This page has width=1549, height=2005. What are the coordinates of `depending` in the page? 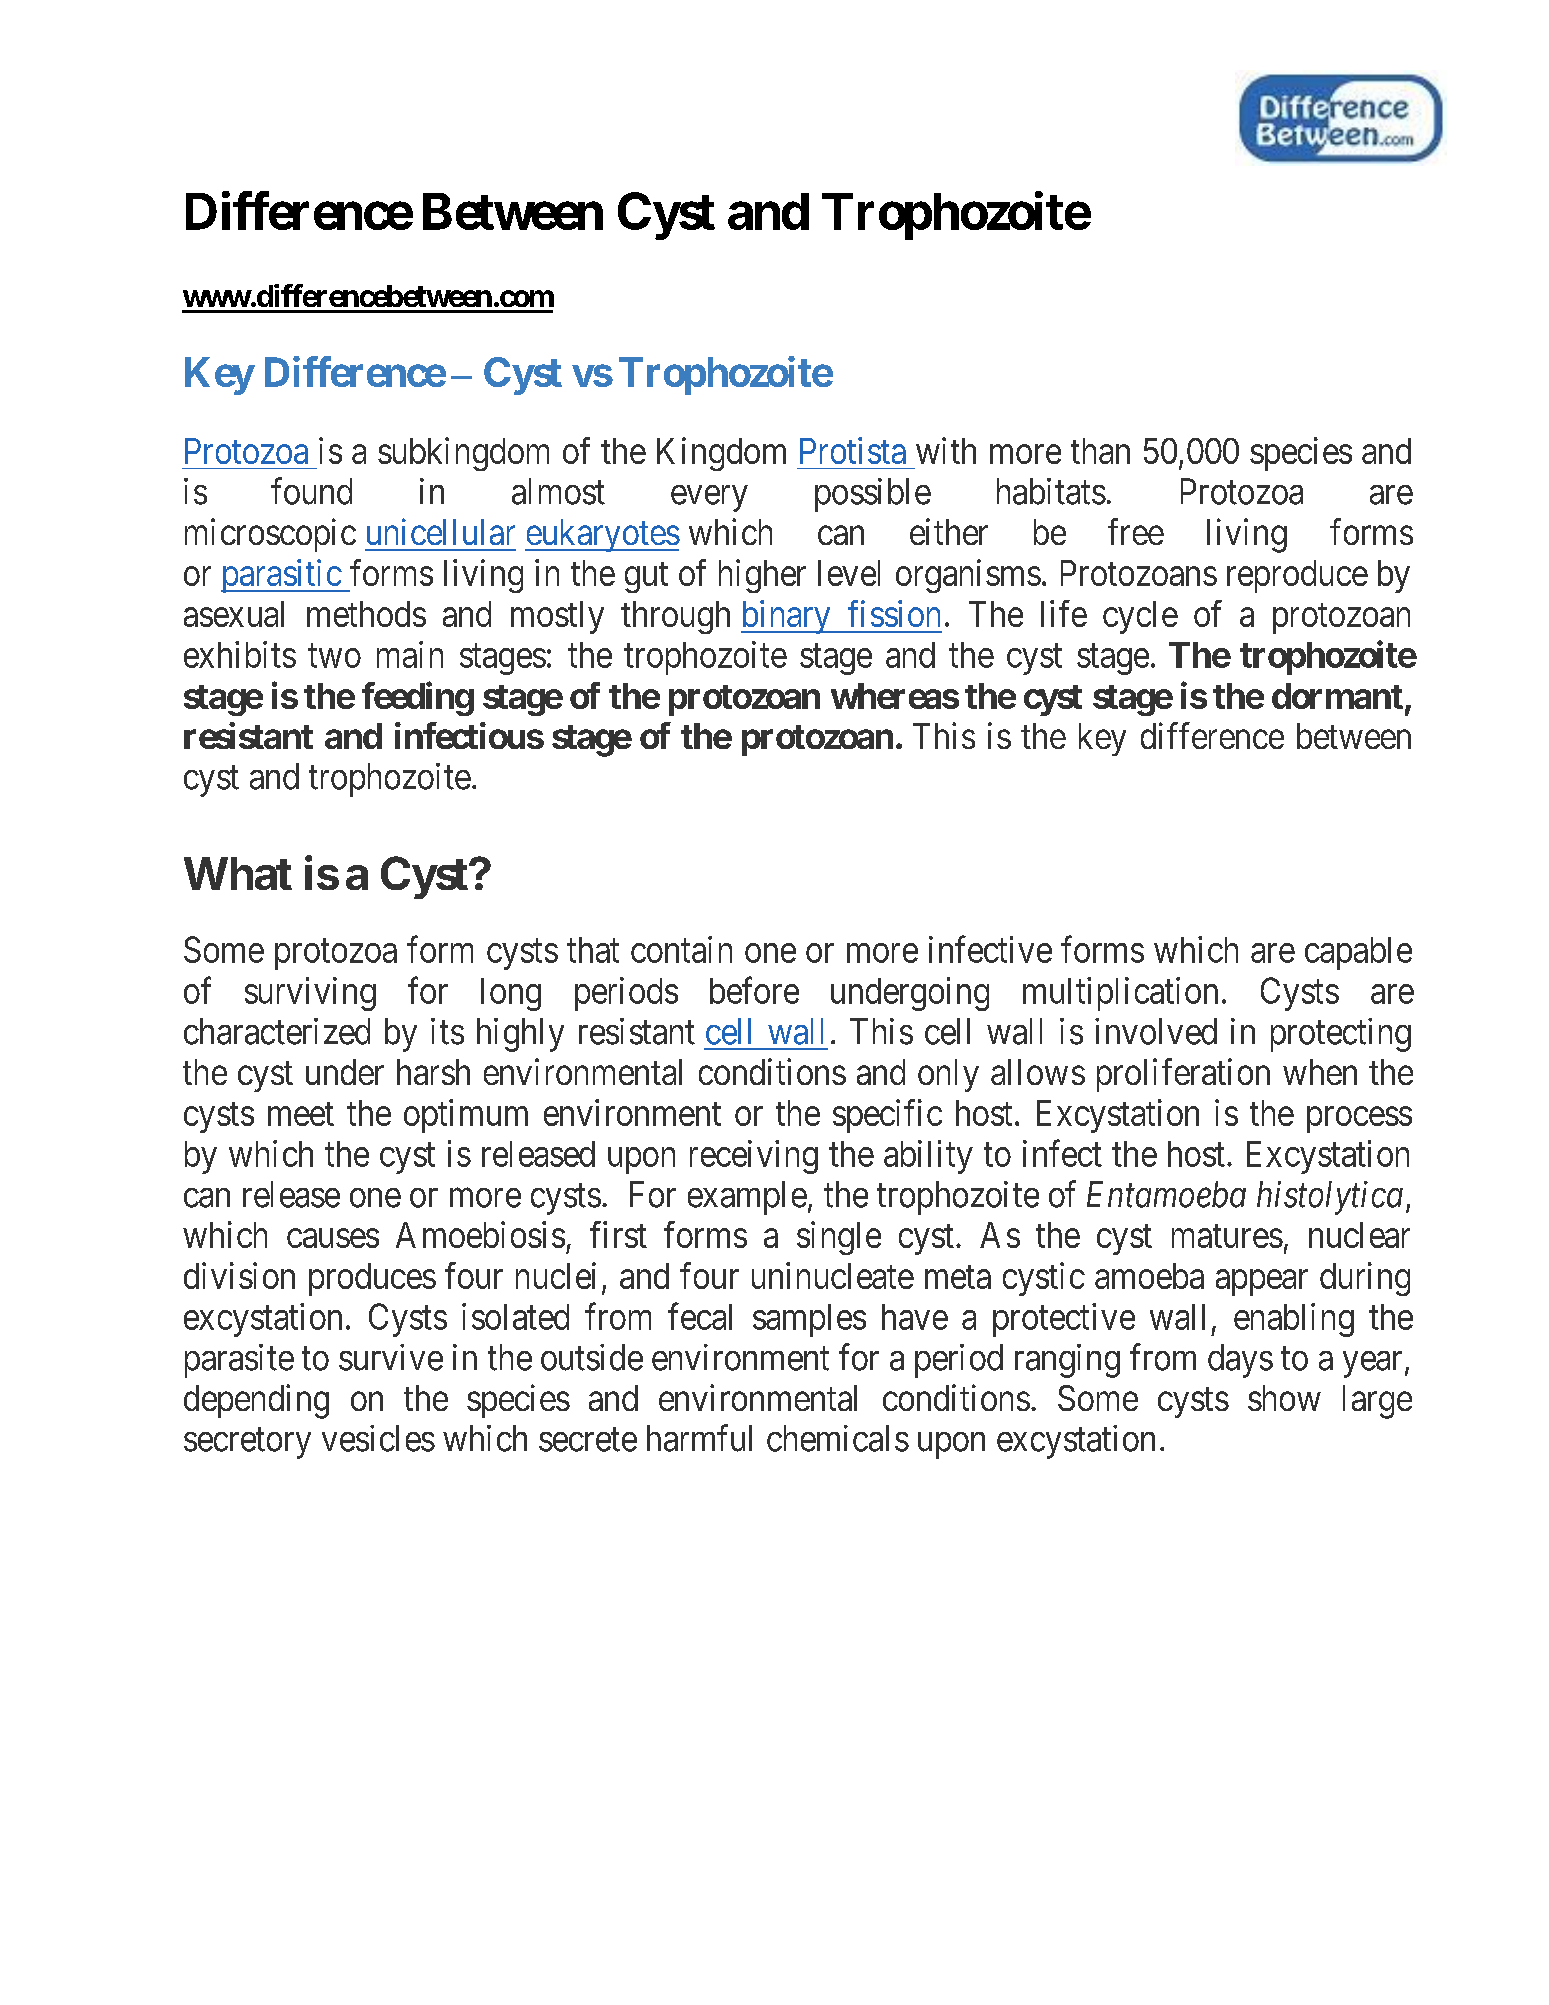 It's located at (256, 1401).
